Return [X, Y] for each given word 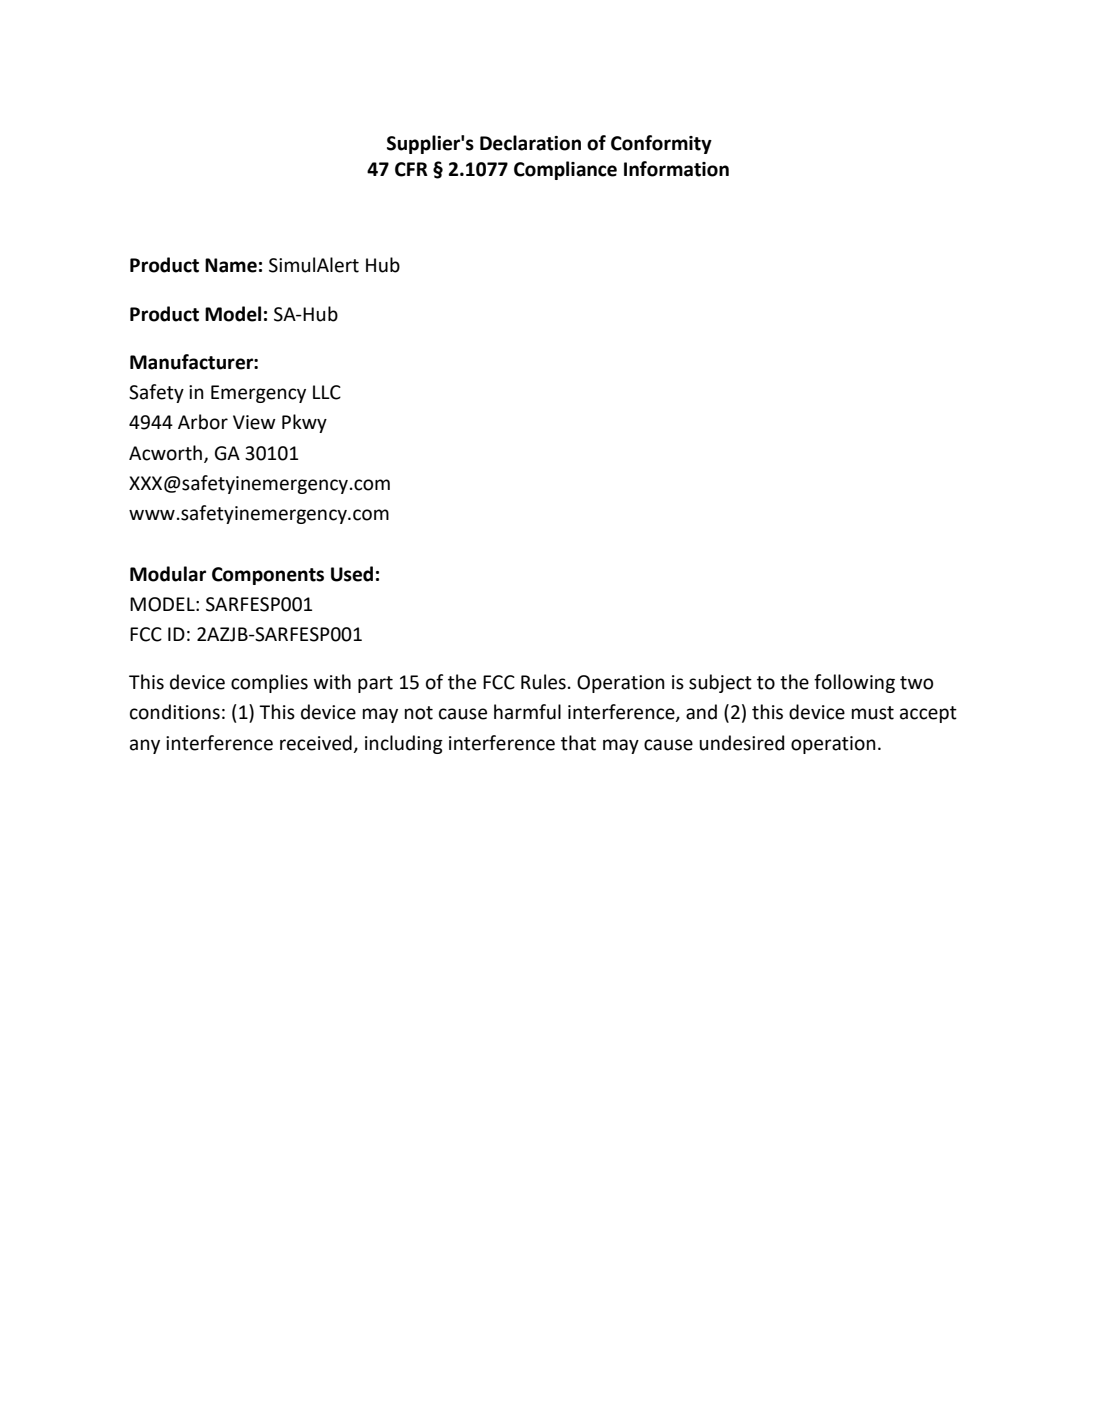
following [854, 683]
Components [268, 576]
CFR [411, 169]
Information [676, 169]
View [254, 422]
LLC [327, 392]
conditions [175, 712]
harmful [527, 712]
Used [352, 574]
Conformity [661, 144]
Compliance [565, 170]
